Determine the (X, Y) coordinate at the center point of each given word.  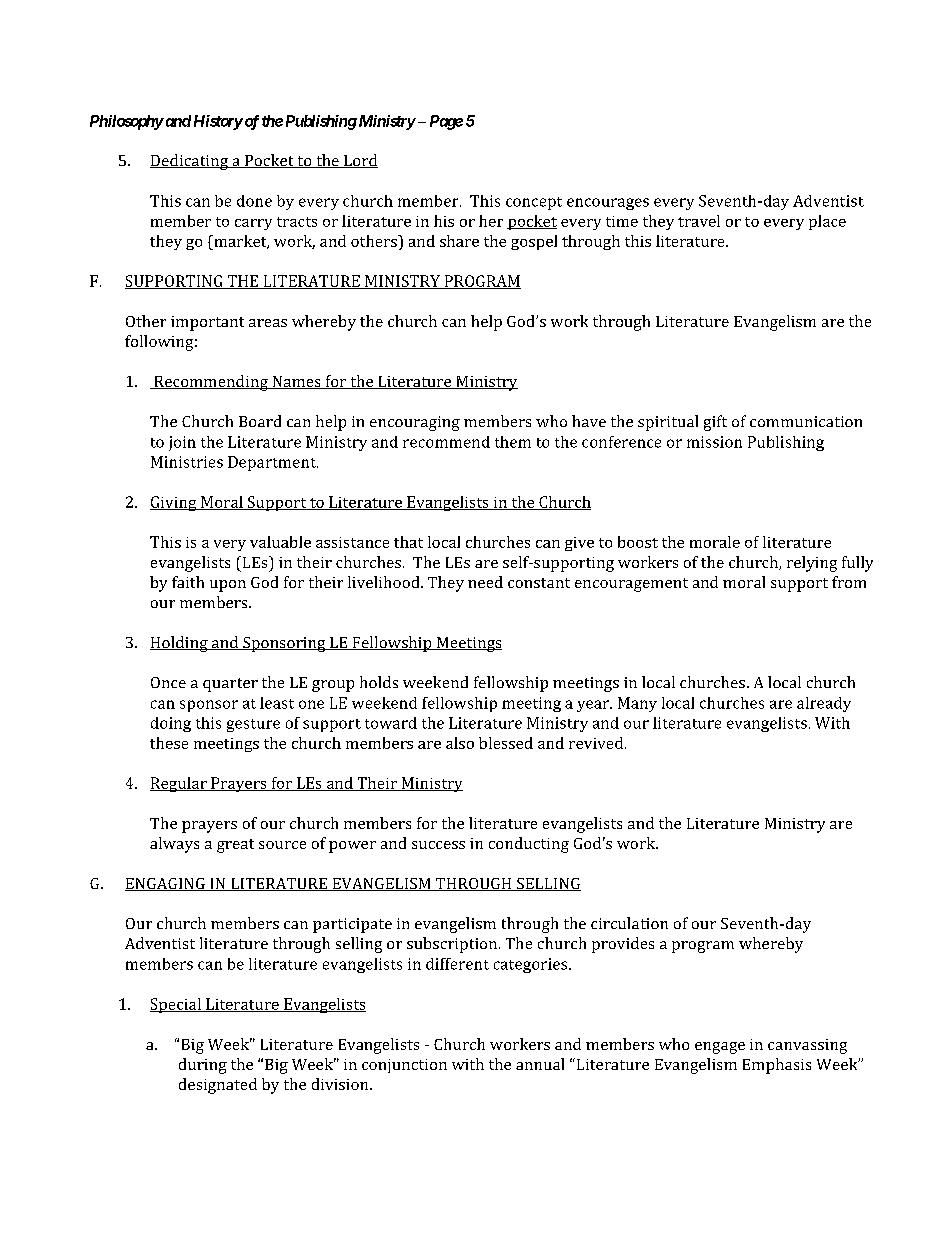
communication (806, 421)
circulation (629, 923)
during (203, 1066)
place (827, 222)
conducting (529, 845)
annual (540, 1064)
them (513, 442)
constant (539, 583)
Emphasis (777, 1066)
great (235, 846)
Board (260, 421)
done (254, 201)
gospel (534, 242)
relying (812, 564)
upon (228, 586)
